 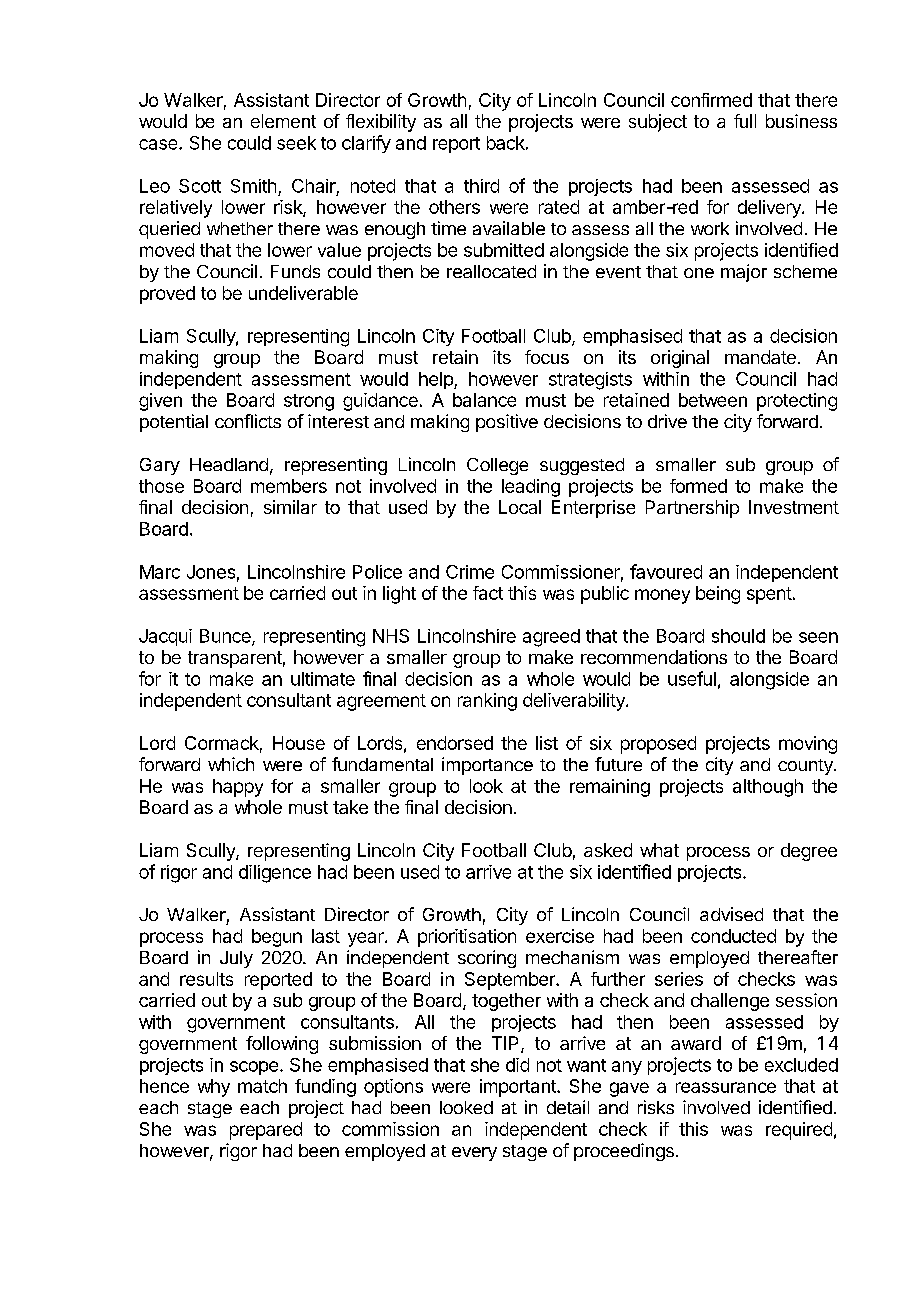 I want to click on element, so click(x=283, y=121).
